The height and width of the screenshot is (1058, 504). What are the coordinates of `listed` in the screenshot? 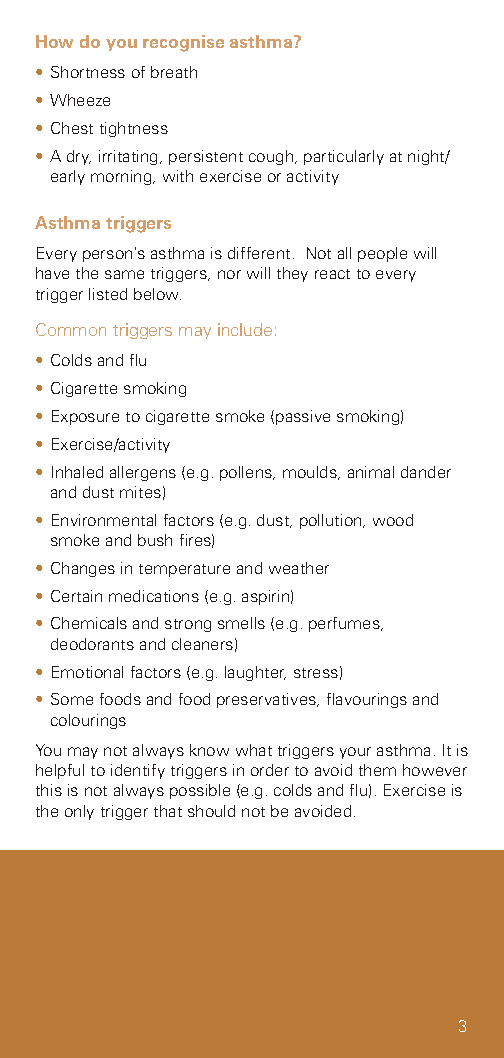 It's located at (108, 294).
